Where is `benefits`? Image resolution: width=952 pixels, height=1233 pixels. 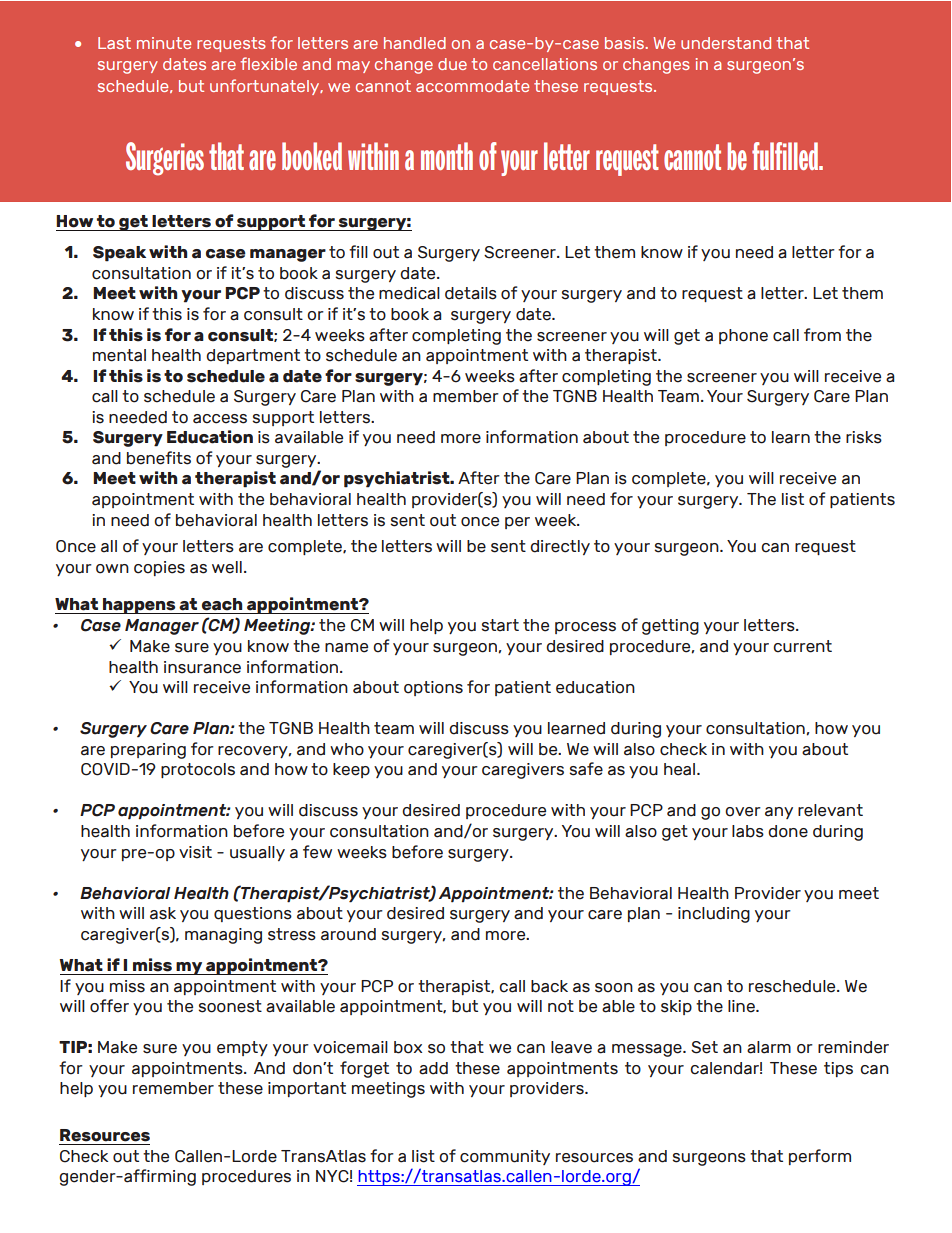
benefits is located at coordinates (159, 458).
